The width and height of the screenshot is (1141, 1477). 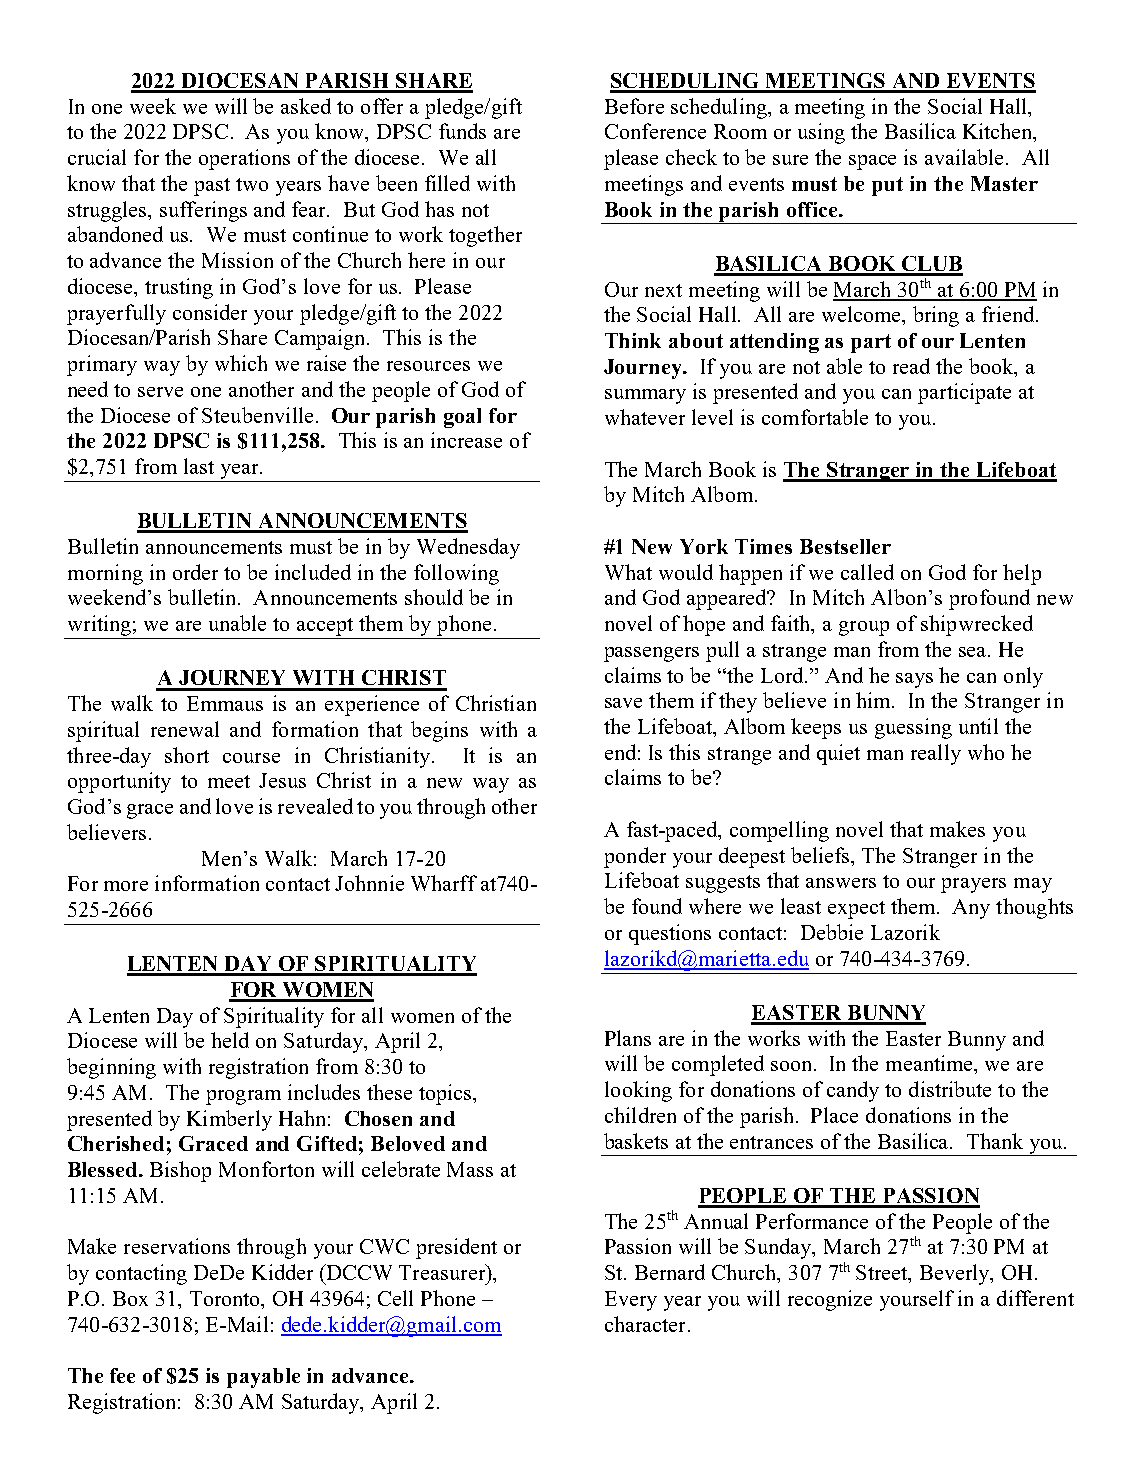 I want to click on renewal, so click(x=185, y=729).
